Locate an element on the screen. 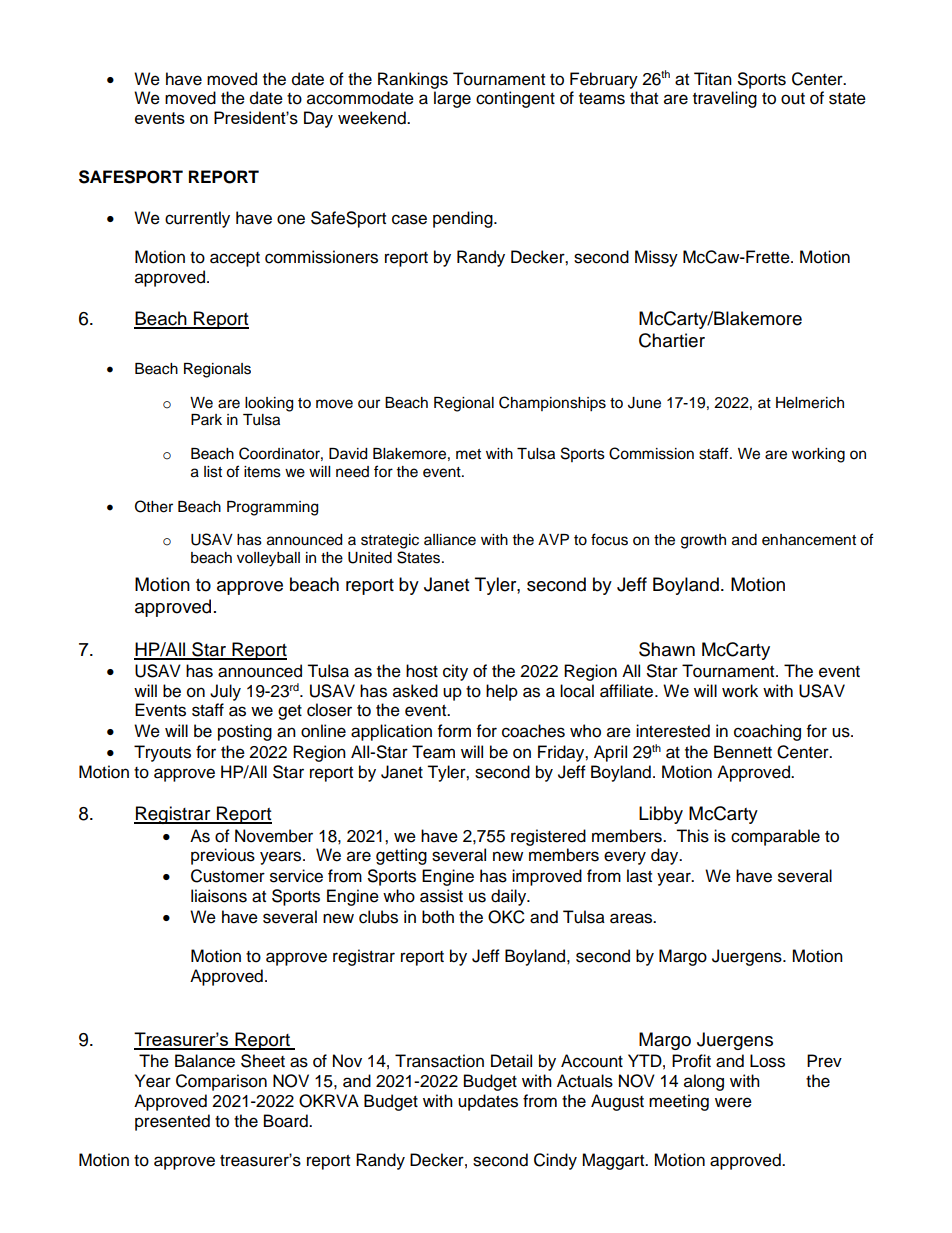 The width and height of the screenshot is (952, 1233). currently is located at coordinates (197, 219).
